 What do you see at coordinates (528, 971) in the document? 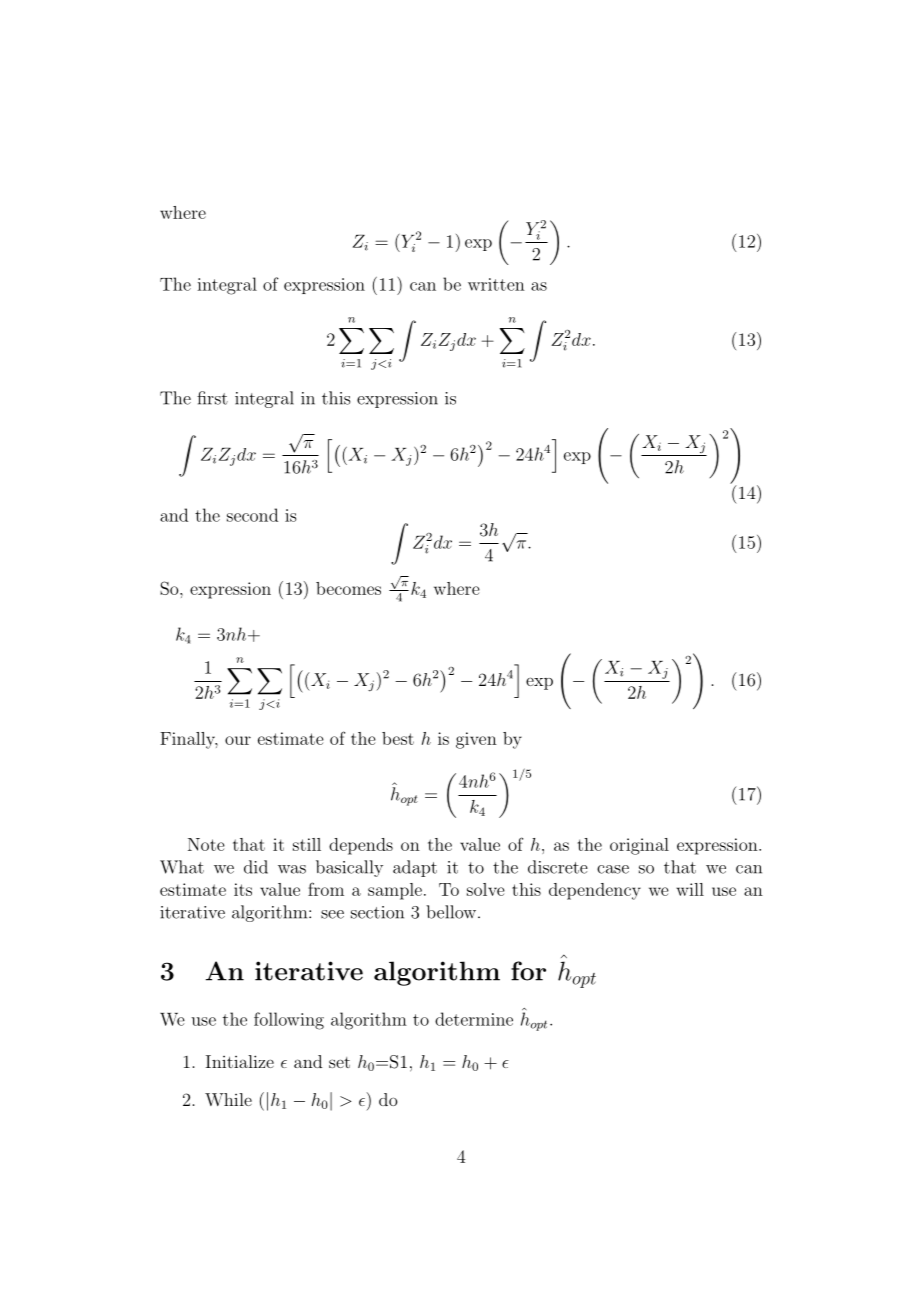
I see `for` at bounding box center [528, 971].
